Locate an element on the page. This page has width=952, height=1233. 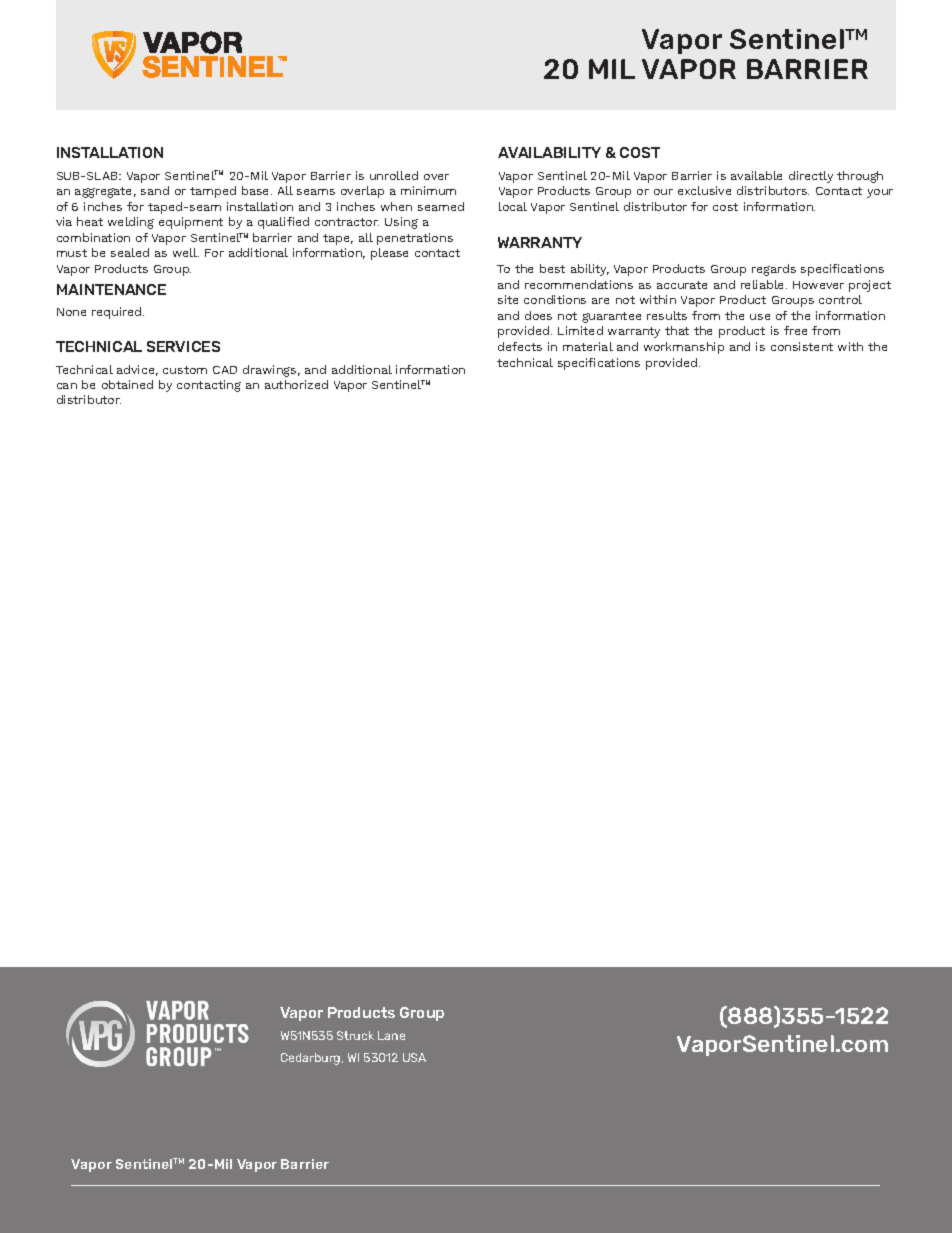
can is located at coordinates (67, 386).
